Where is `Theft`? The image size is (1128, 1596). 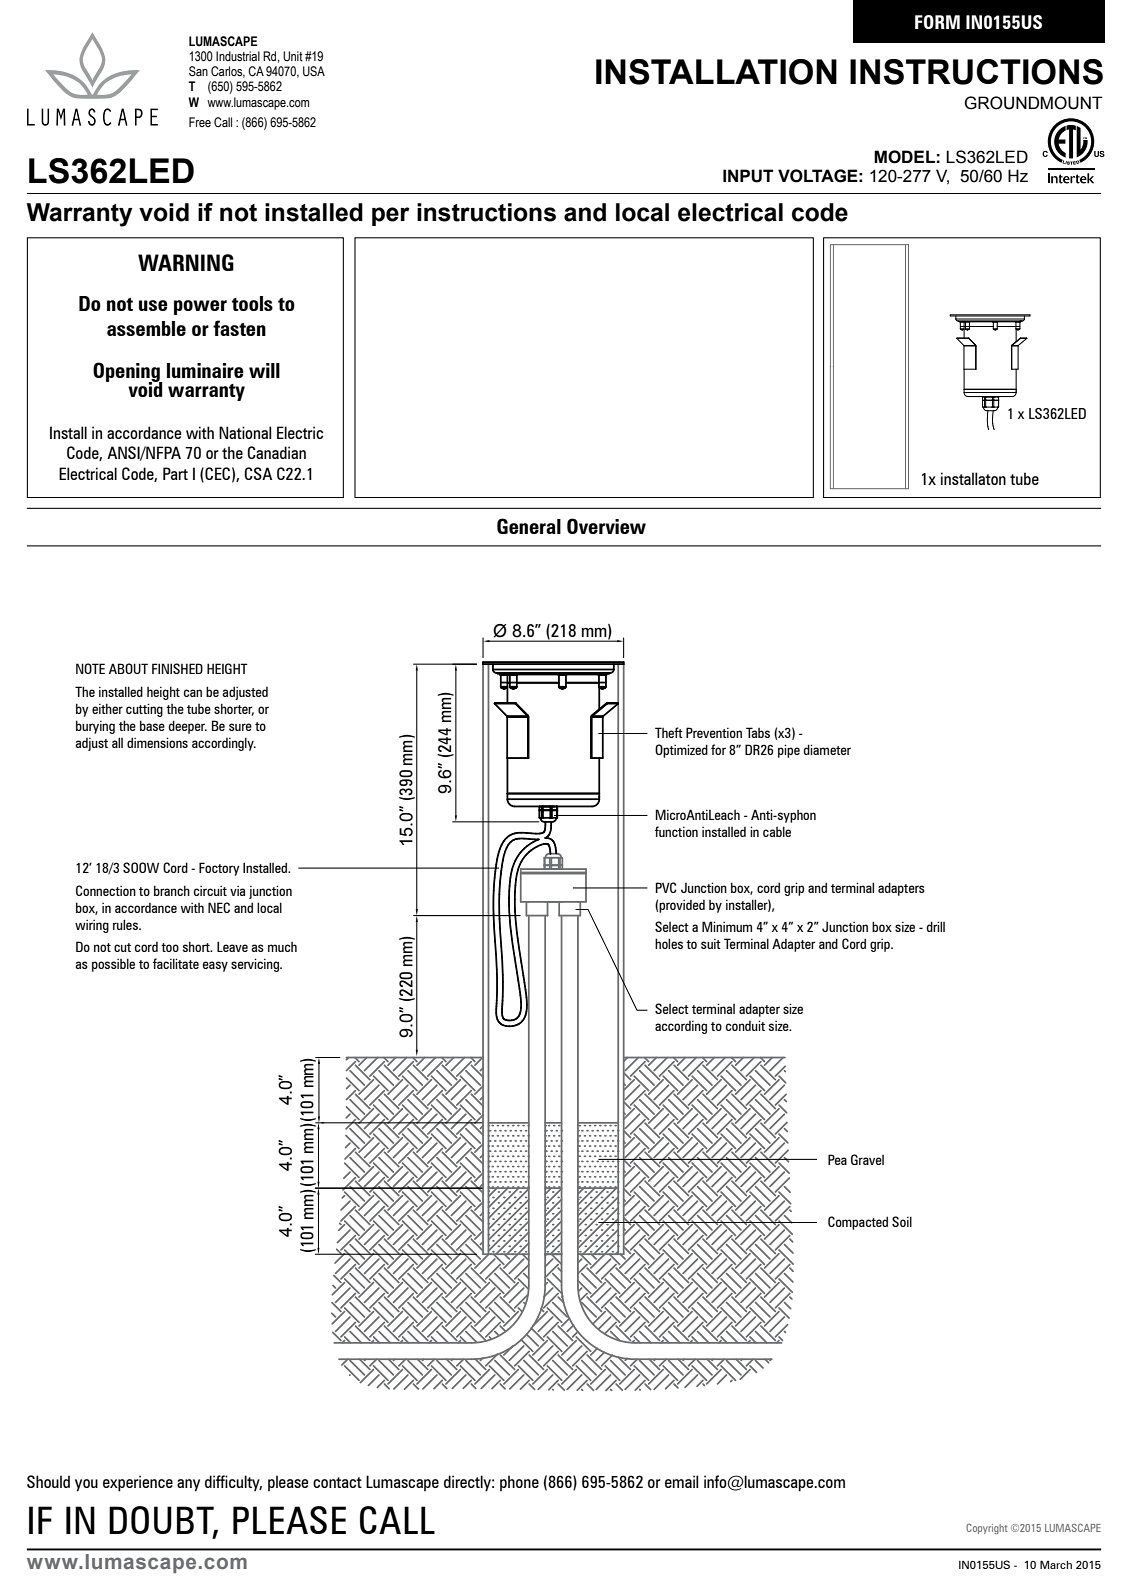 Theft is located at coordinates (669, 732).
